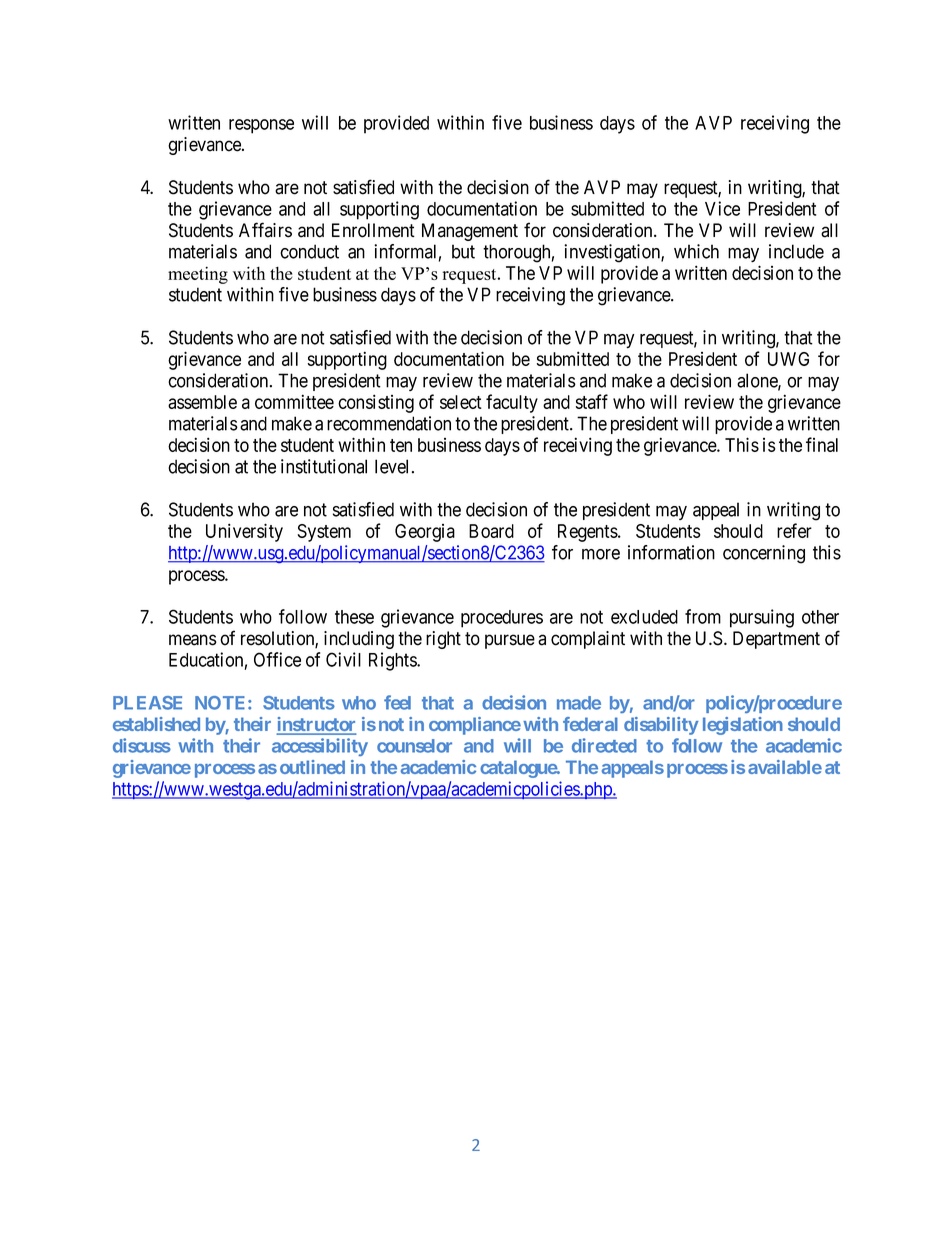 The height and width of the document is (1233, 952). What do you see at coordinates (470, 232) in the document?
I see `Management` at bounding box center [470, 232].
